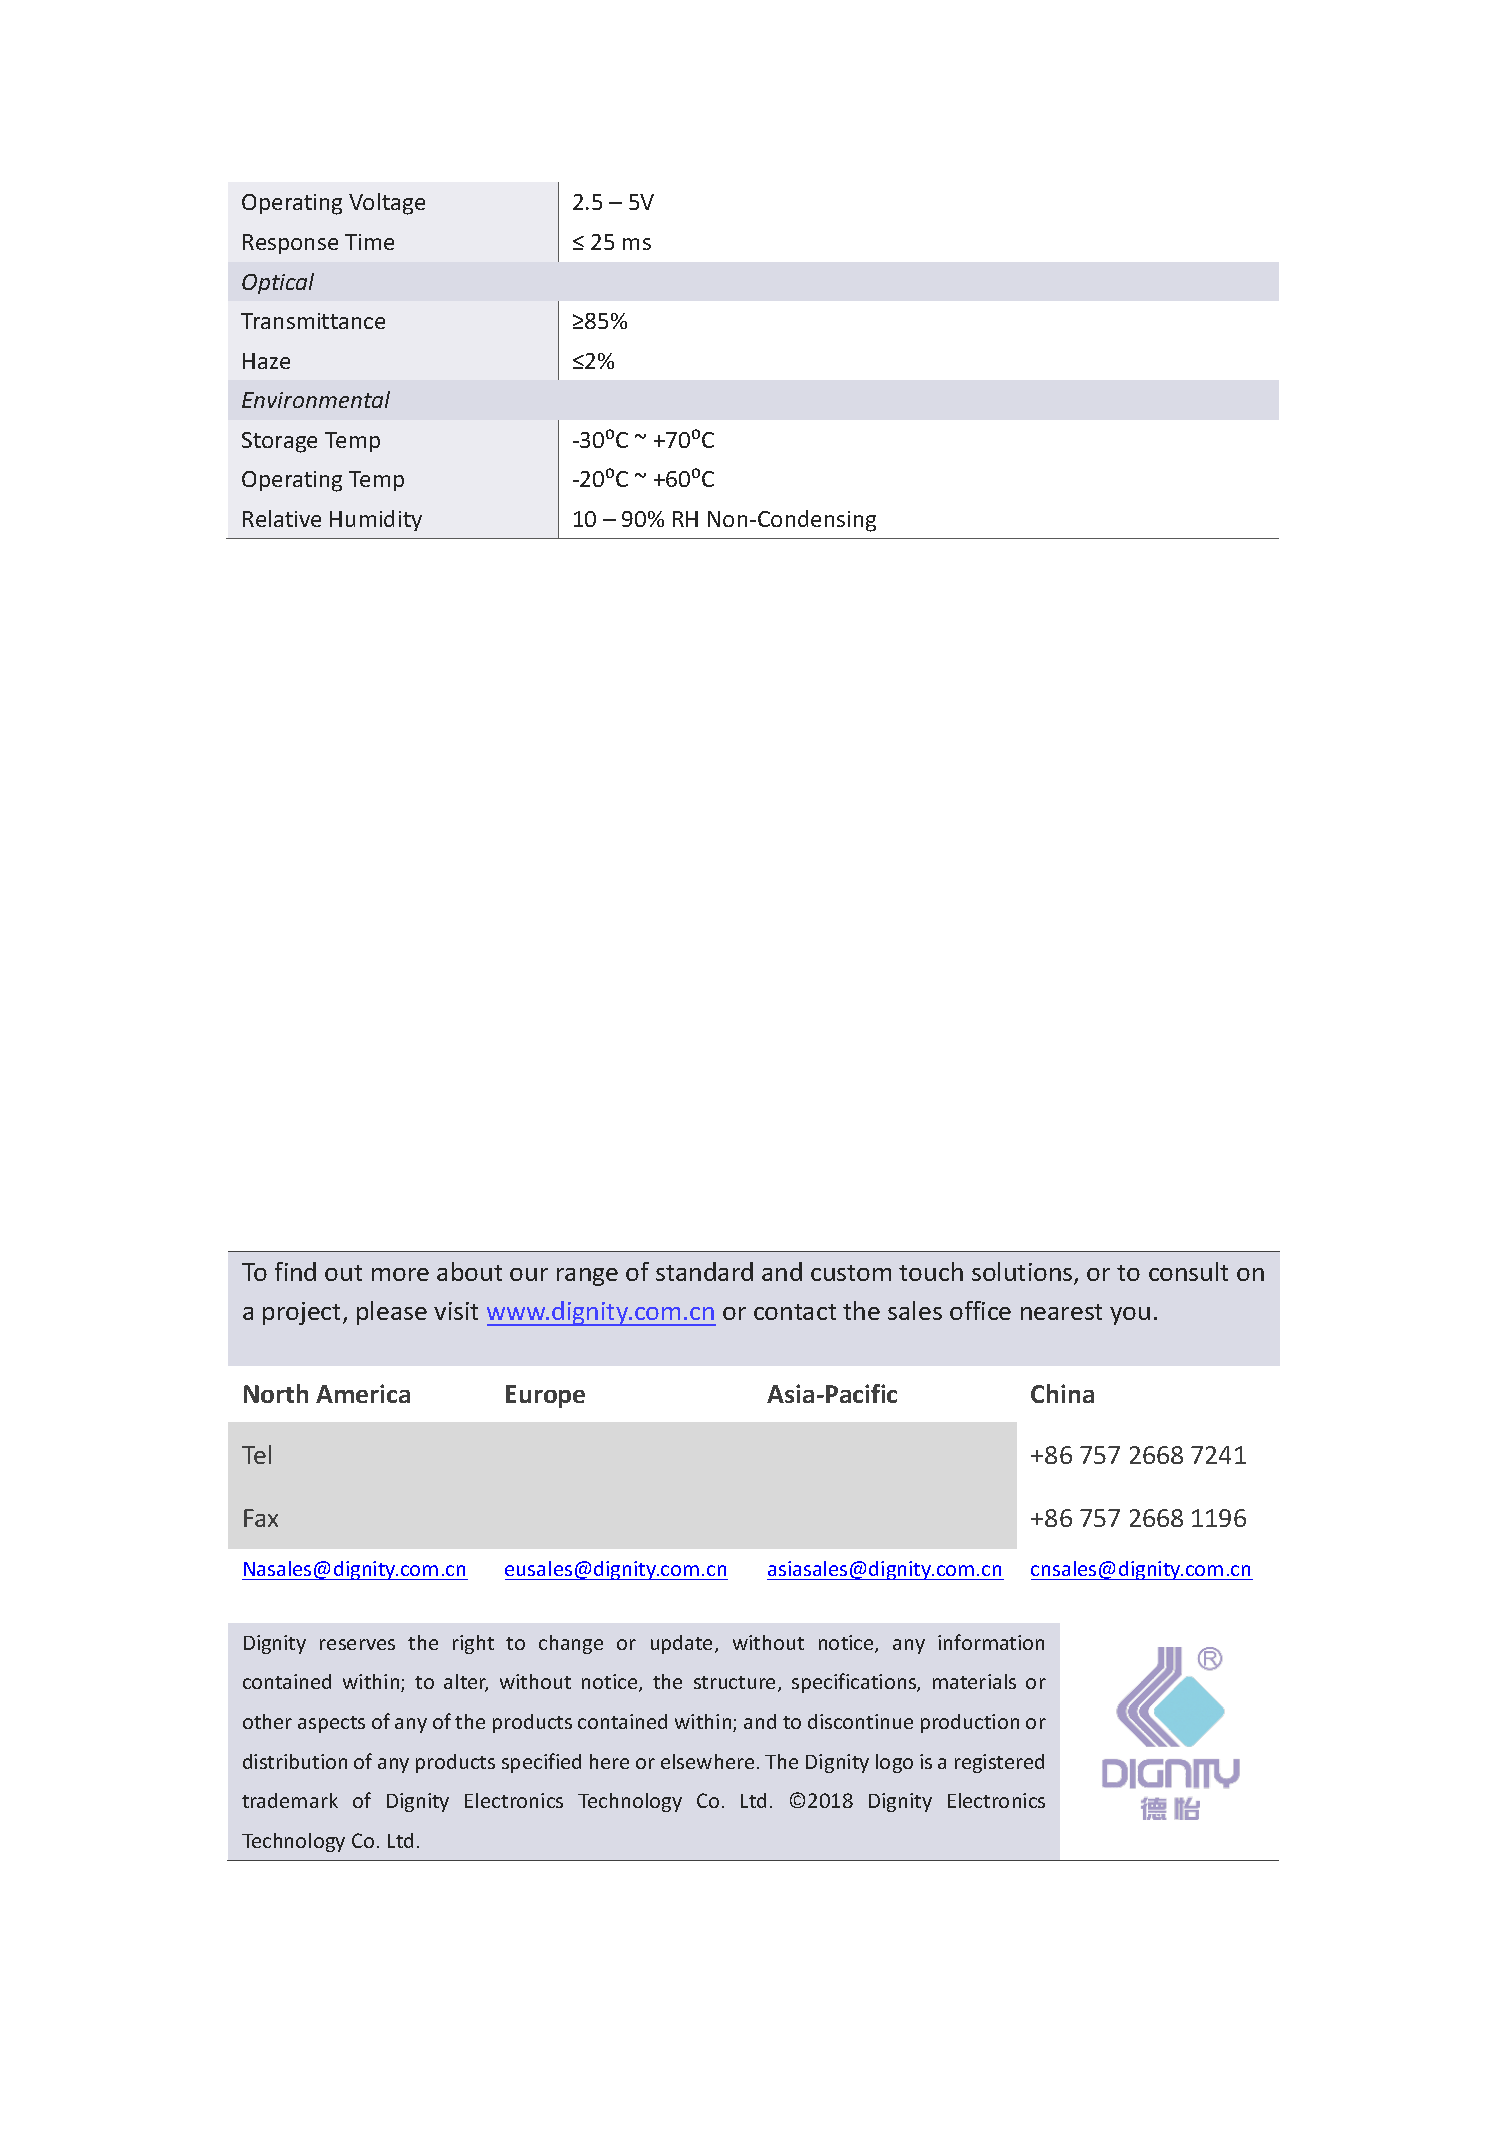 The width and height of the page is (1508, 2133). I want to click on registered, so click(999, 1763).
